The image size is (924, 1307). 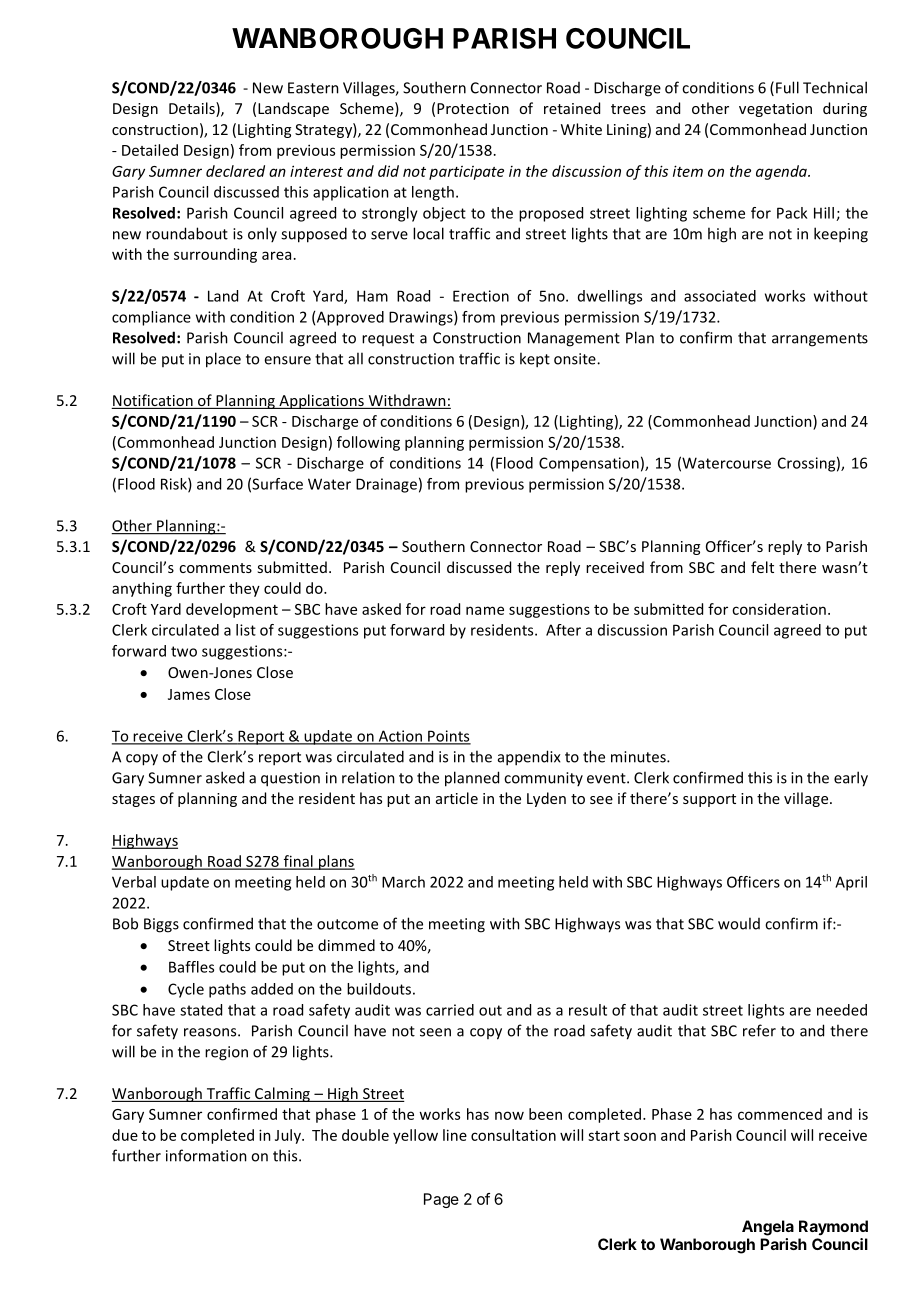 What do you see at coordinates (485, 610) in the screenshot?
I see `name` at bounding box center [485, 610].
